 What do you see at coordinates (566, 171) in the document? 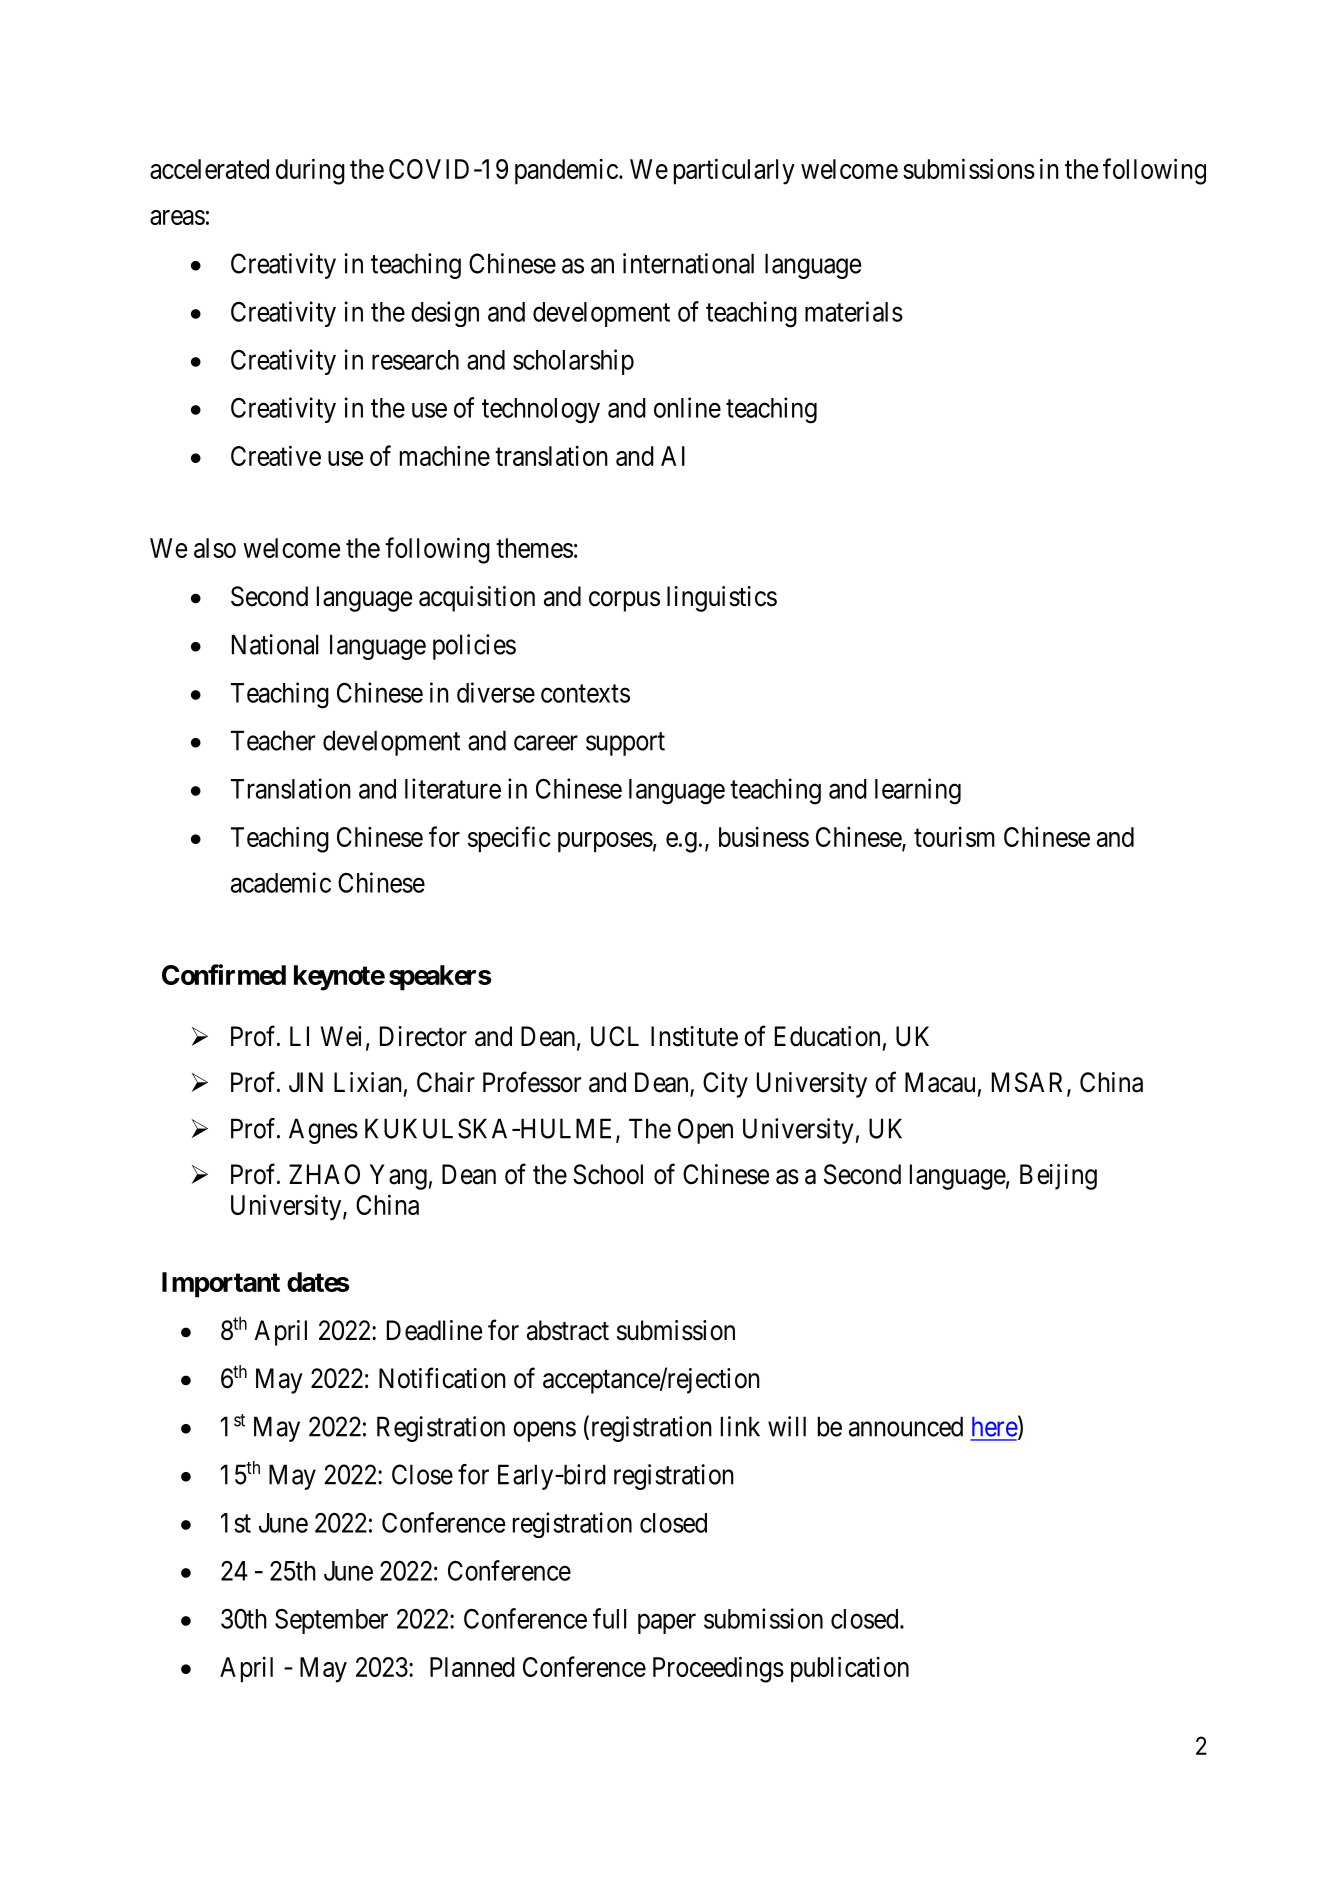
I see `pandemic` at bounding box center [566, 171].
